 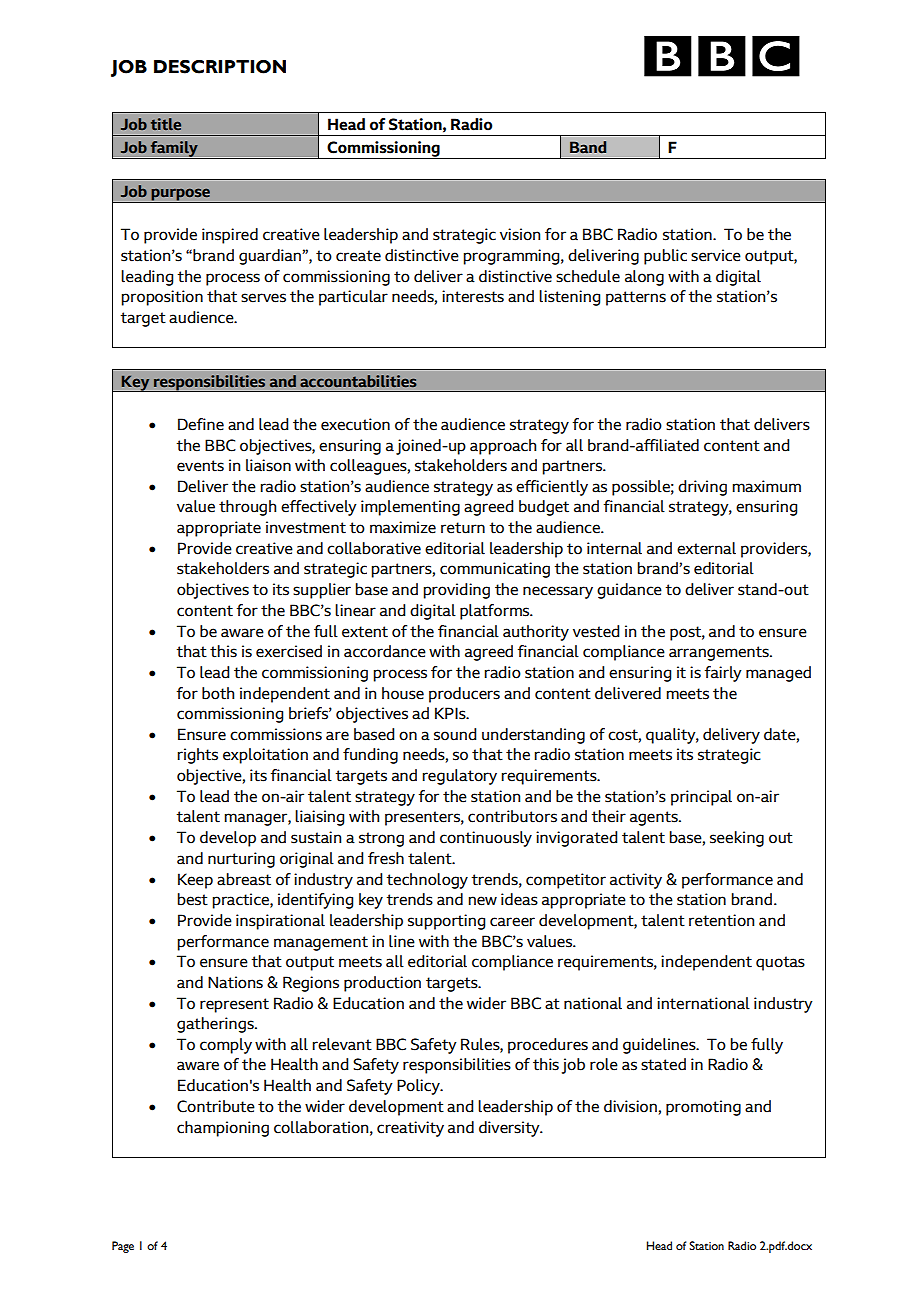 What do you see at coordinates (166, 124) in the screenshot?
I see `title` at bounding box center [166, 124].
